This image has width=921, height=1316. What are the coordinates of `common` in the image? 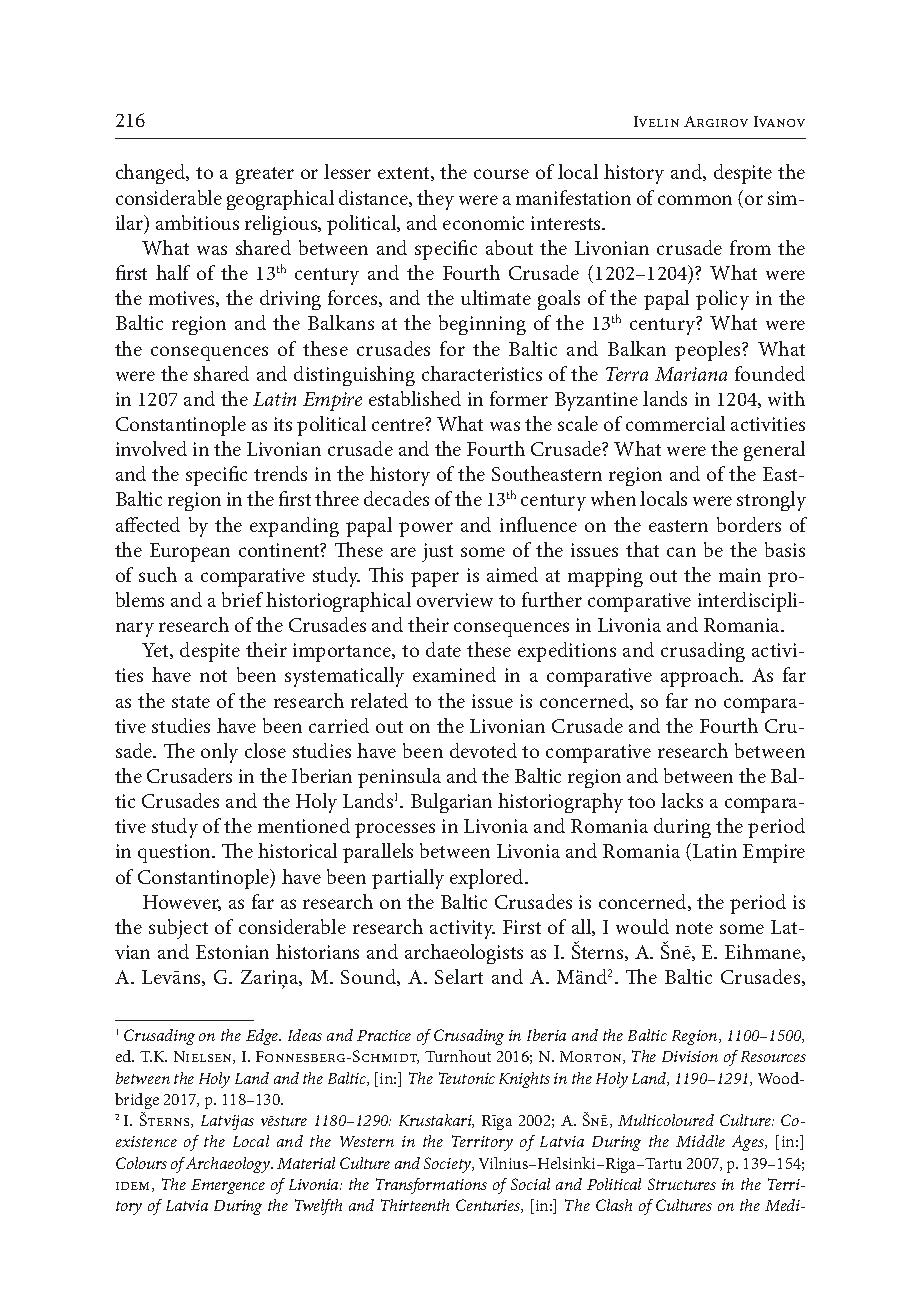 It's located at (695, 200).
